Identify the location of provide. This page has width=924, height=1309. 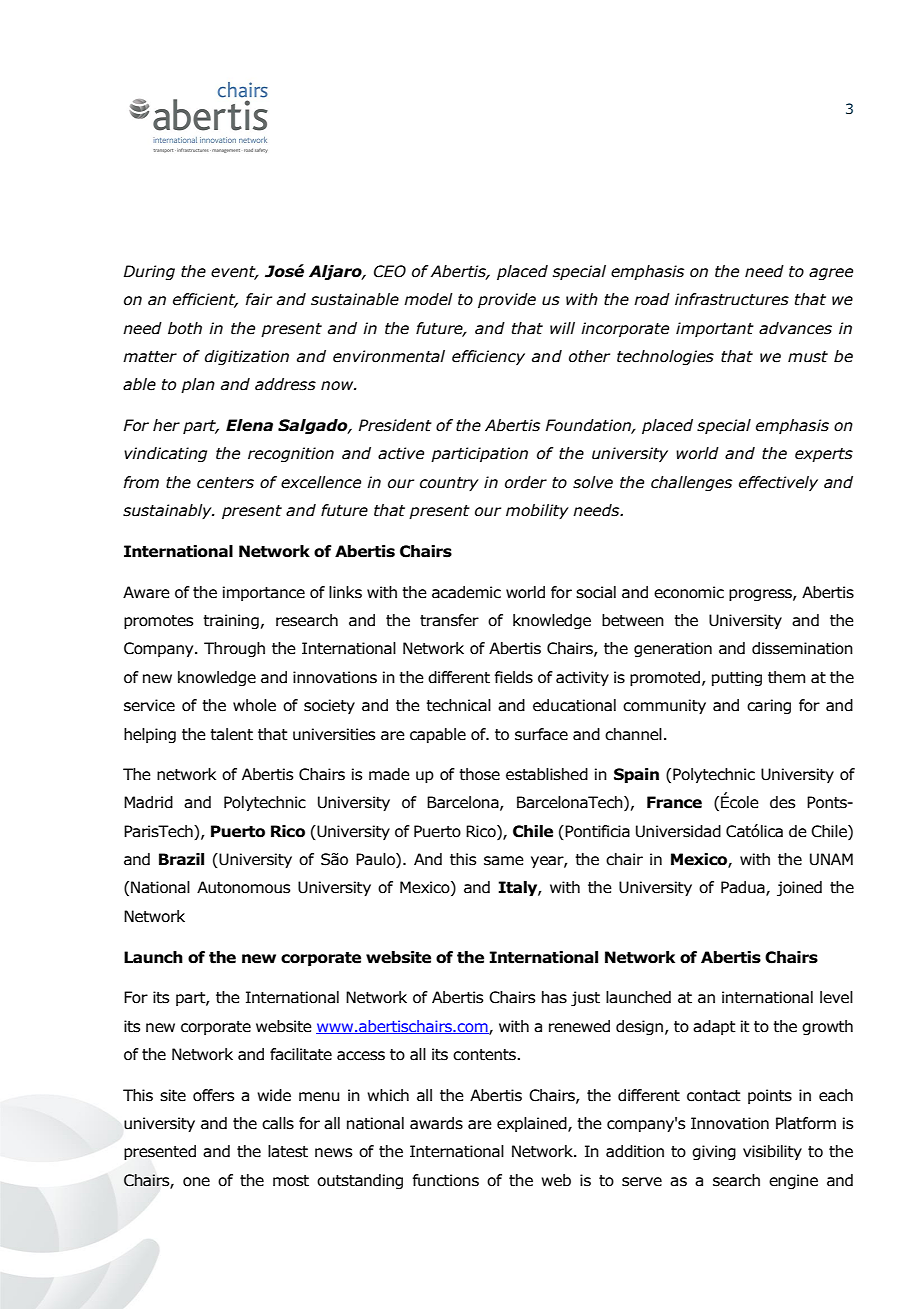
(507, 300).
